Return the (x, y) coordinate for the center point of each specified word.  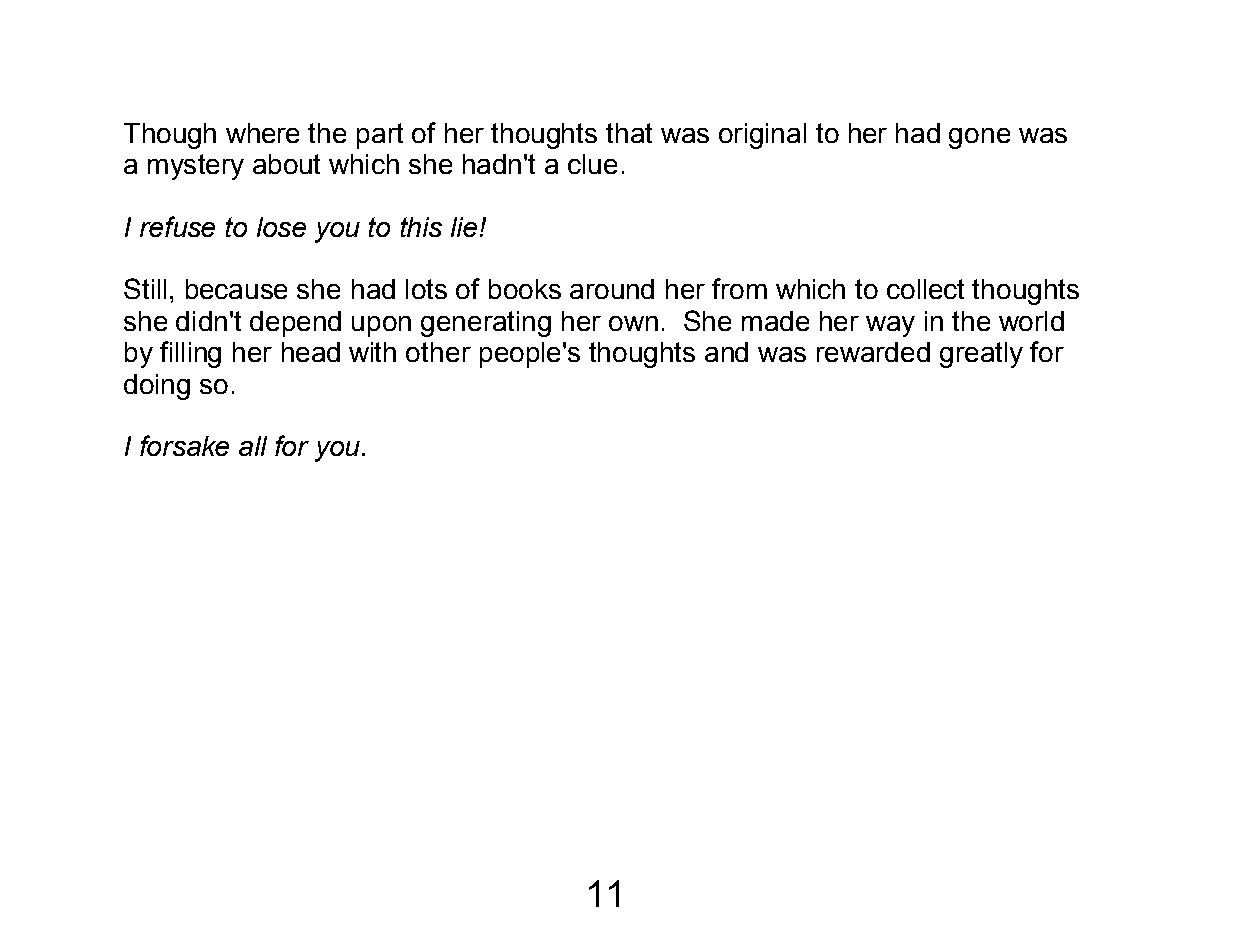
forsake (184, 445)
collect (925, 289)
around (612, 289)
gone (979, 138)
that (629, 133)
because (236, 289)
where (262, 133)
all (253, 446)
